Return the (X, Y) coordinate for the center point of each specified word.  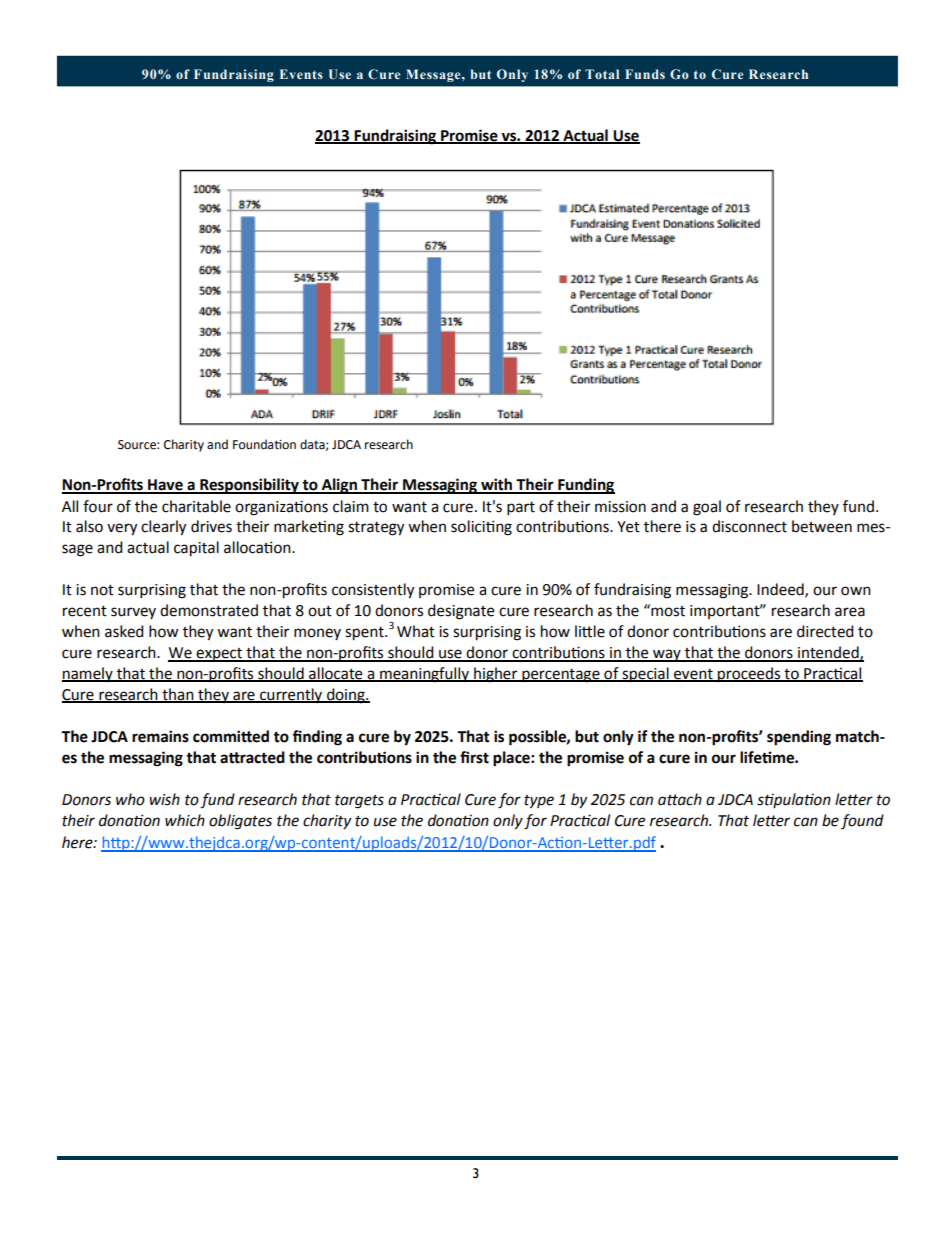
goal (707, 508)
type (539, 802)
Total (602, 74)
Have (165, 486)
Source (138, 445)
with (497, 485)
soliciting (481, 528)
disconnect (749, 526)
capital (196, 549)
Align (339, 486)
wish (164, 799)
